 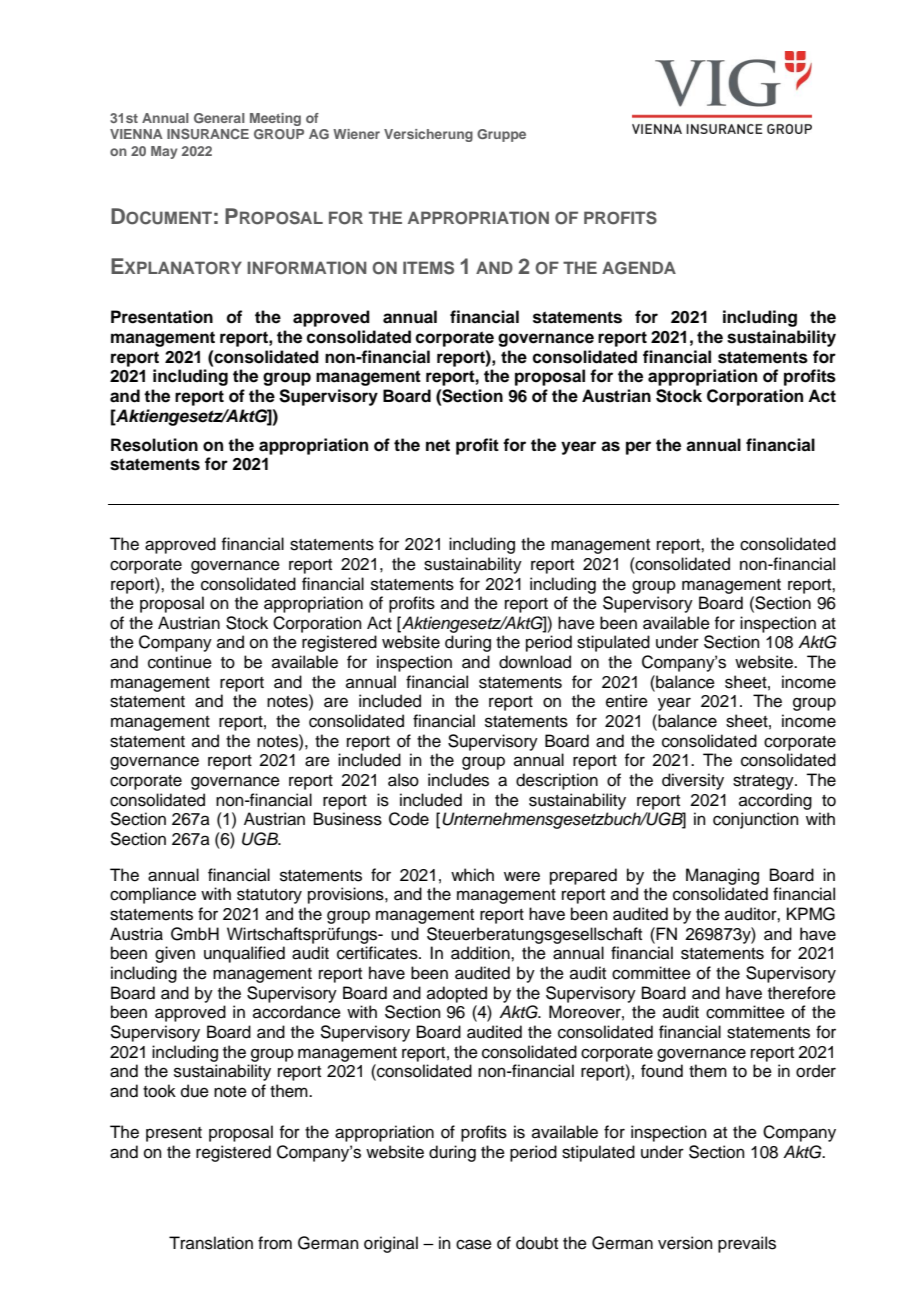 I want to click on Translation, so click(x=211, y=1243).
